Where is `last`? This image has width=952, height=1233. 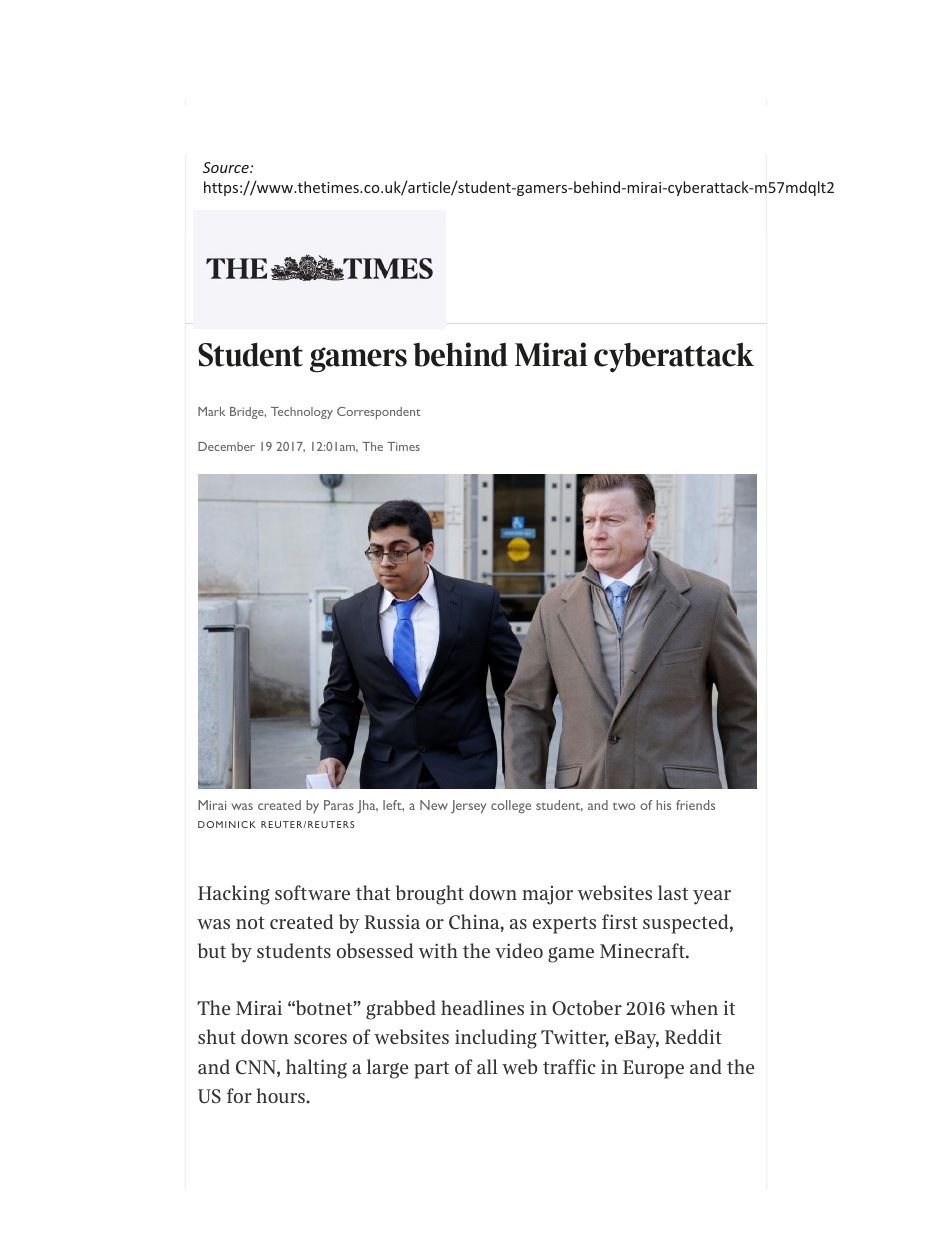 last is located at coordinates (673, 892).
